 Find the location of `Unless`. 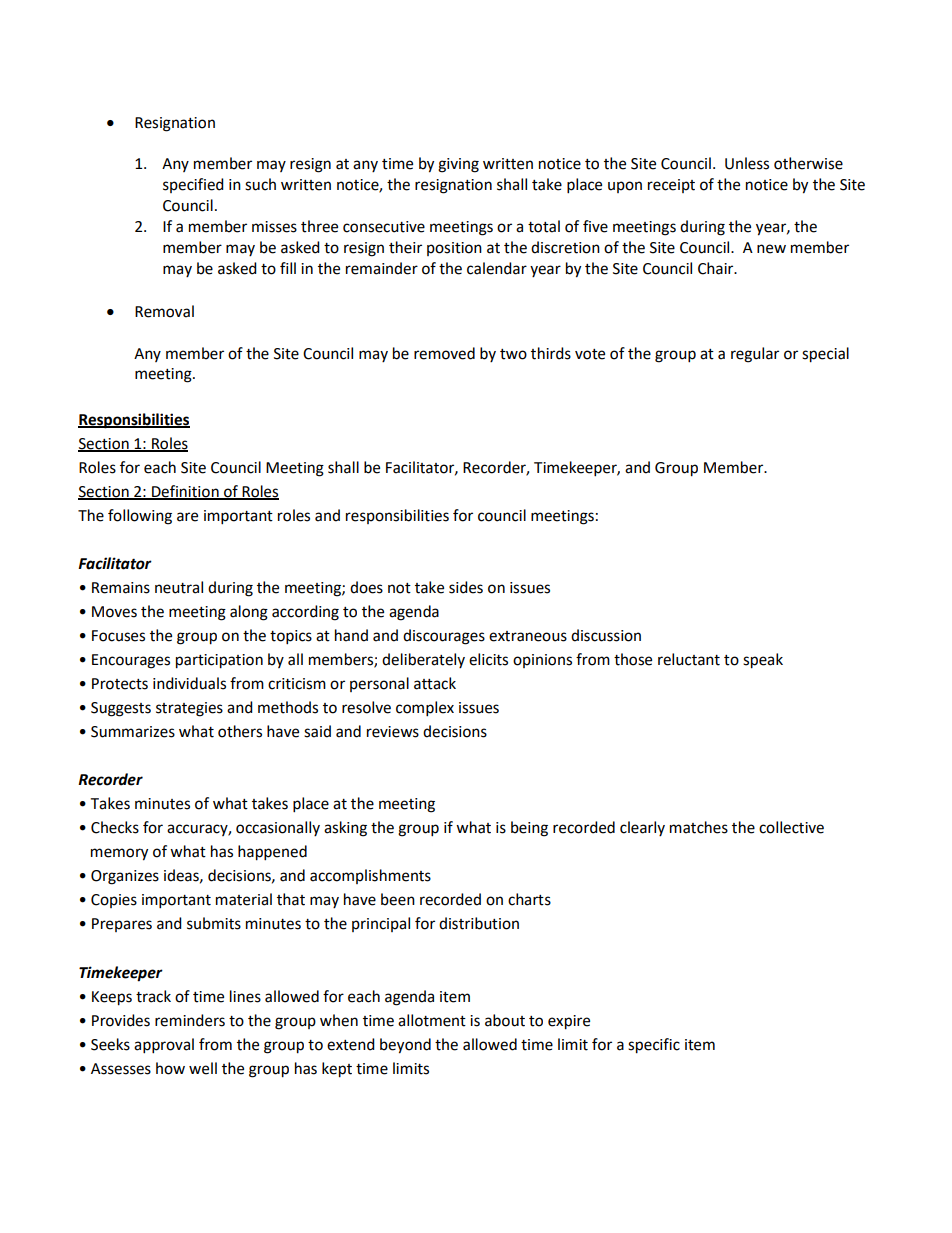

Unless is located at coordinates (747, 163).
